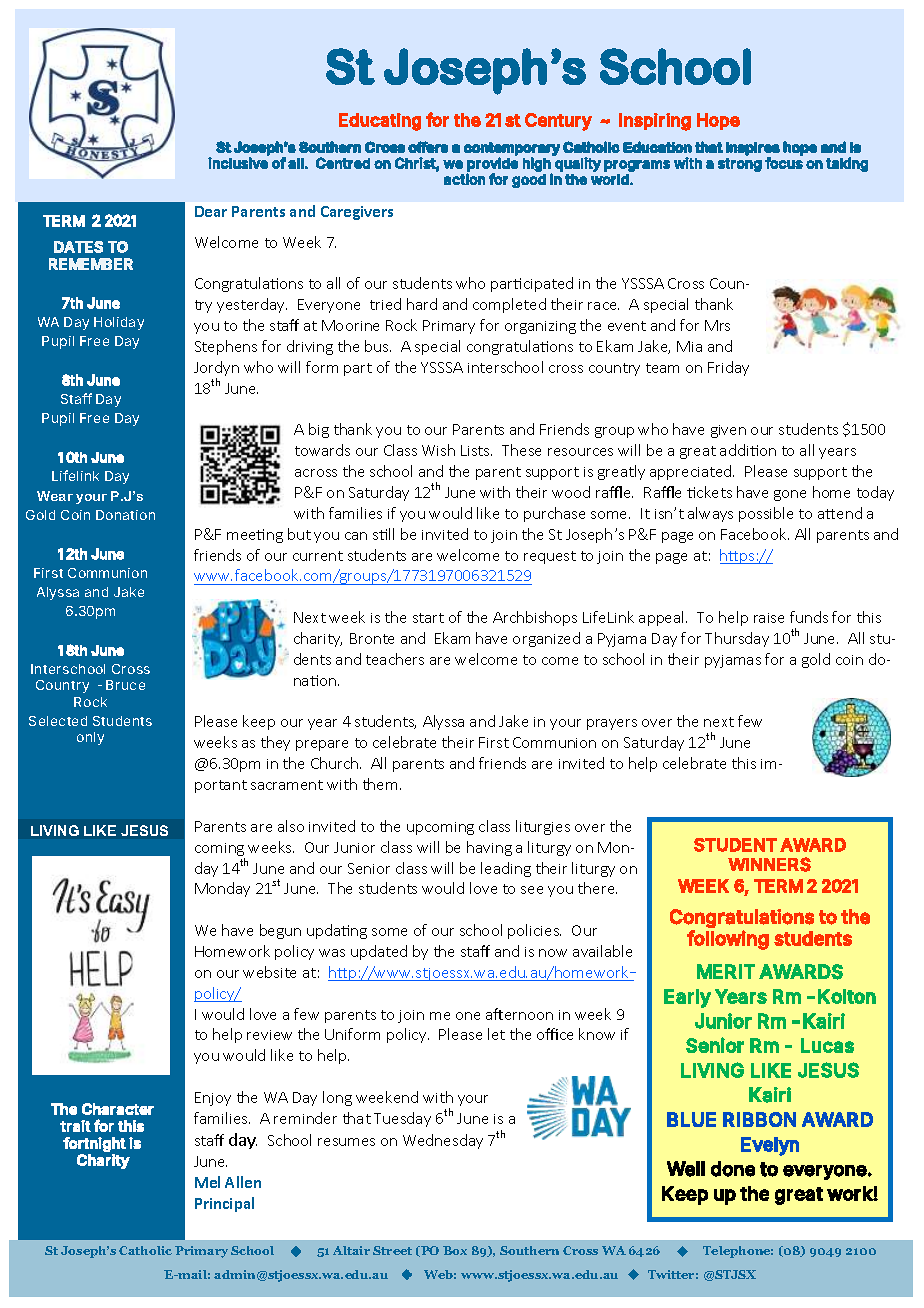 This document has height=1308, width=924. Describe the element at coordinates (395, 659) in the document. I see `teachers` at that location.
